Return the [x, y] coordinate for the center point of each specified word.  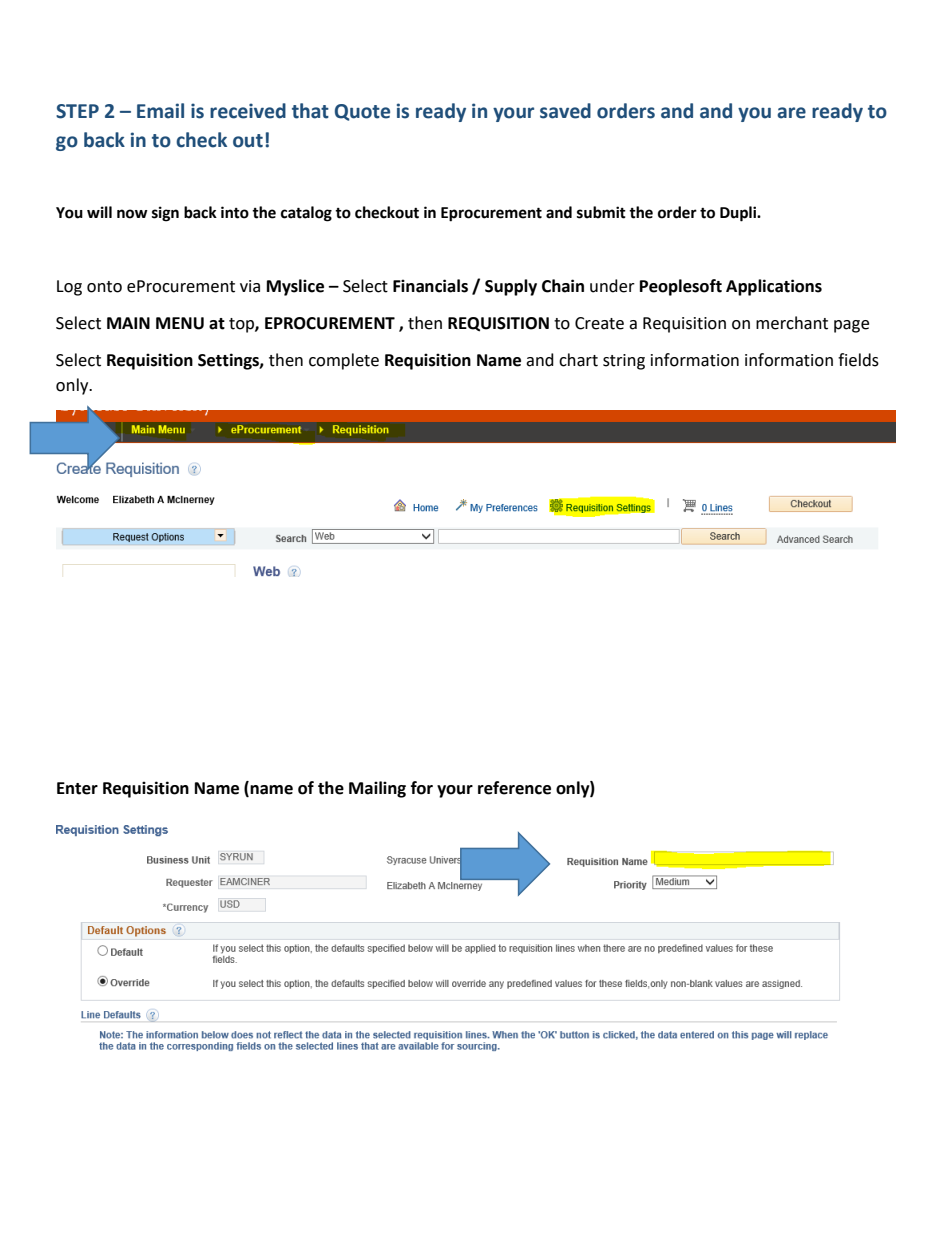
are [791, 113]
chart [578, 360]
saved [565, 111]
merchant [792, 323]
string [624, 362]
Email [160, 111]
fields [858, 360]
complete [344, 361]
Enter [77, 788]
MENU [180, 323]
